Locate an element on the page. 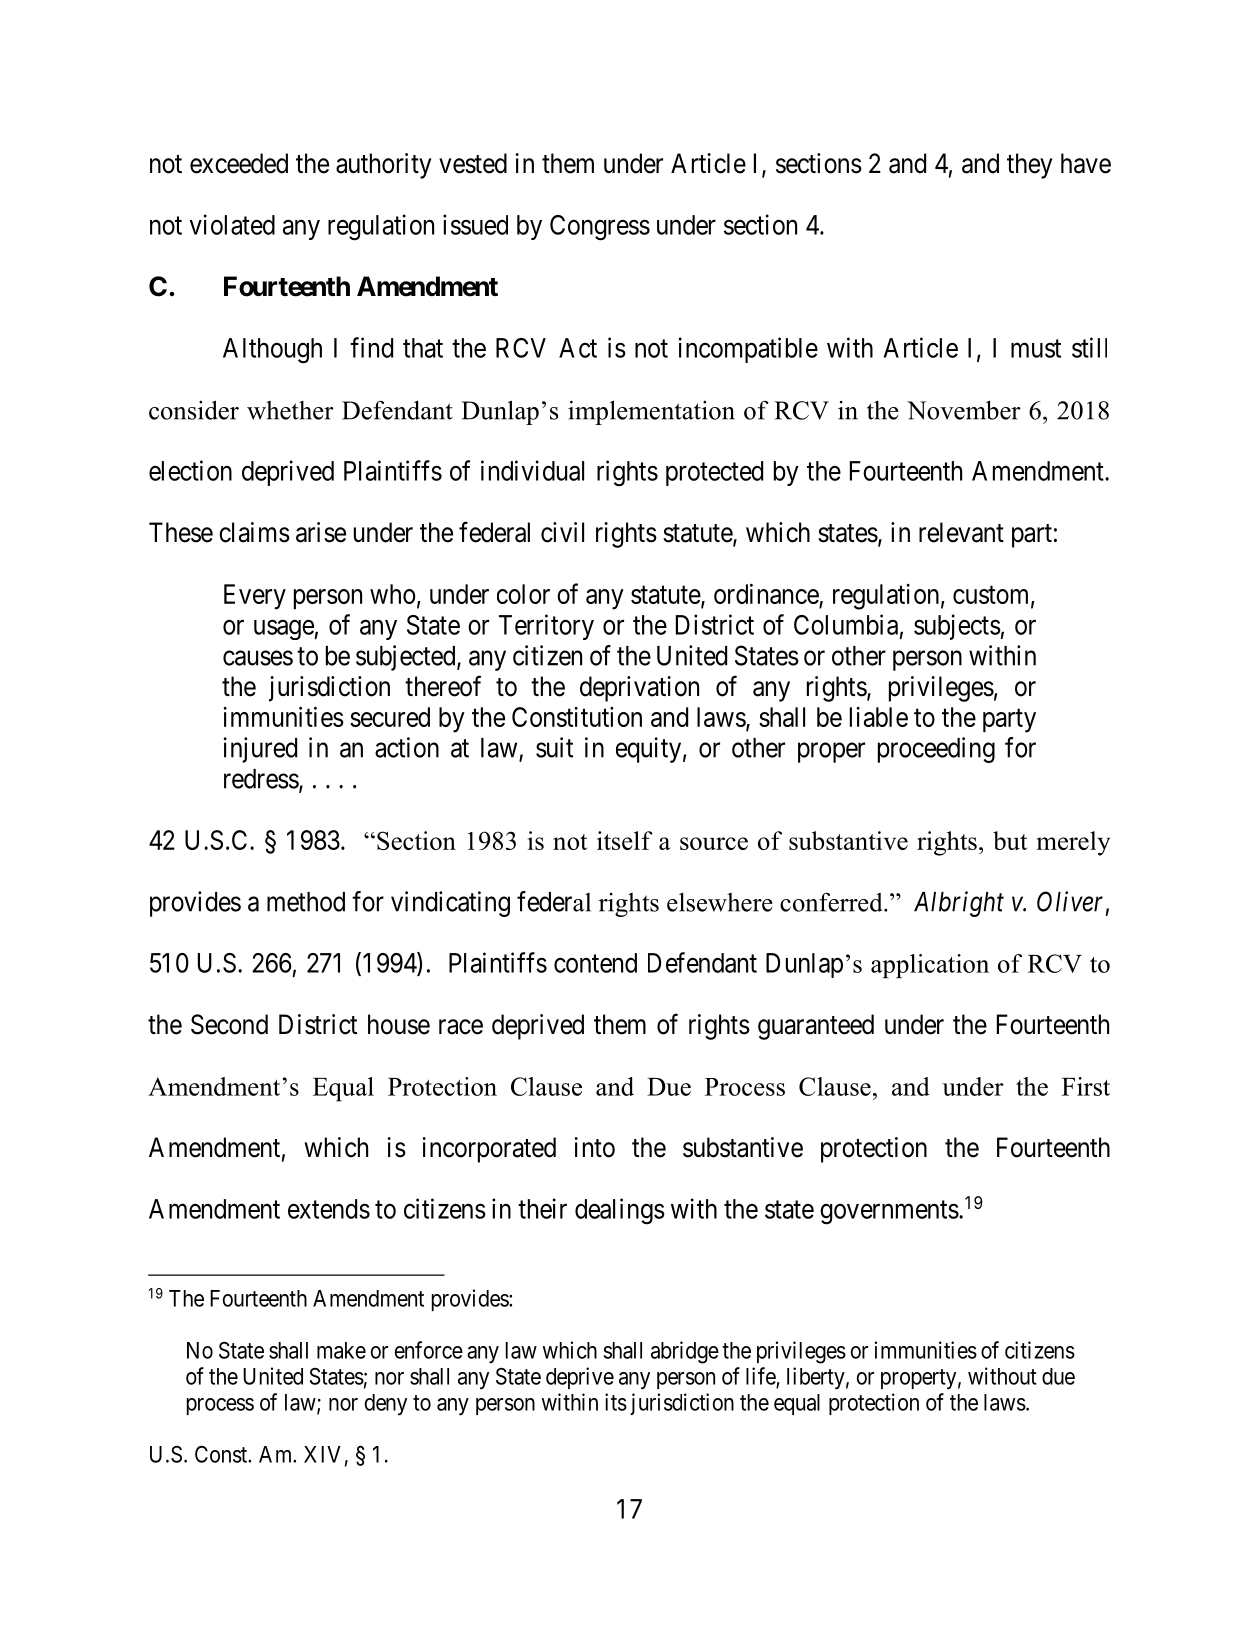 The height and width of the document is (1629, 1259). Congress is located at coordinates (600, 228).
